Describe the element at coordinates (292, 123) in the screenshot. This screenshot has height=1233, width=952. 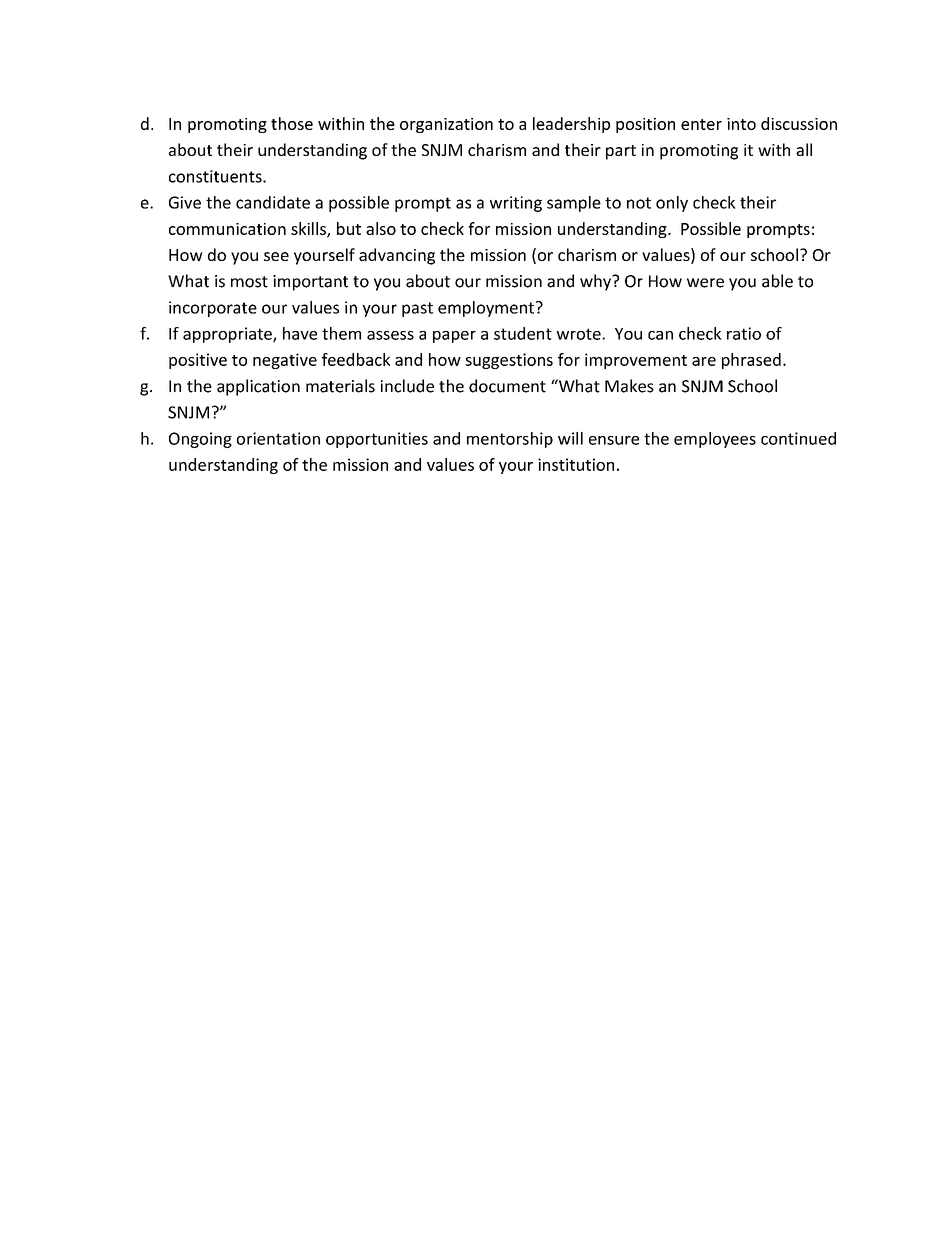
I see `those` at that location.
